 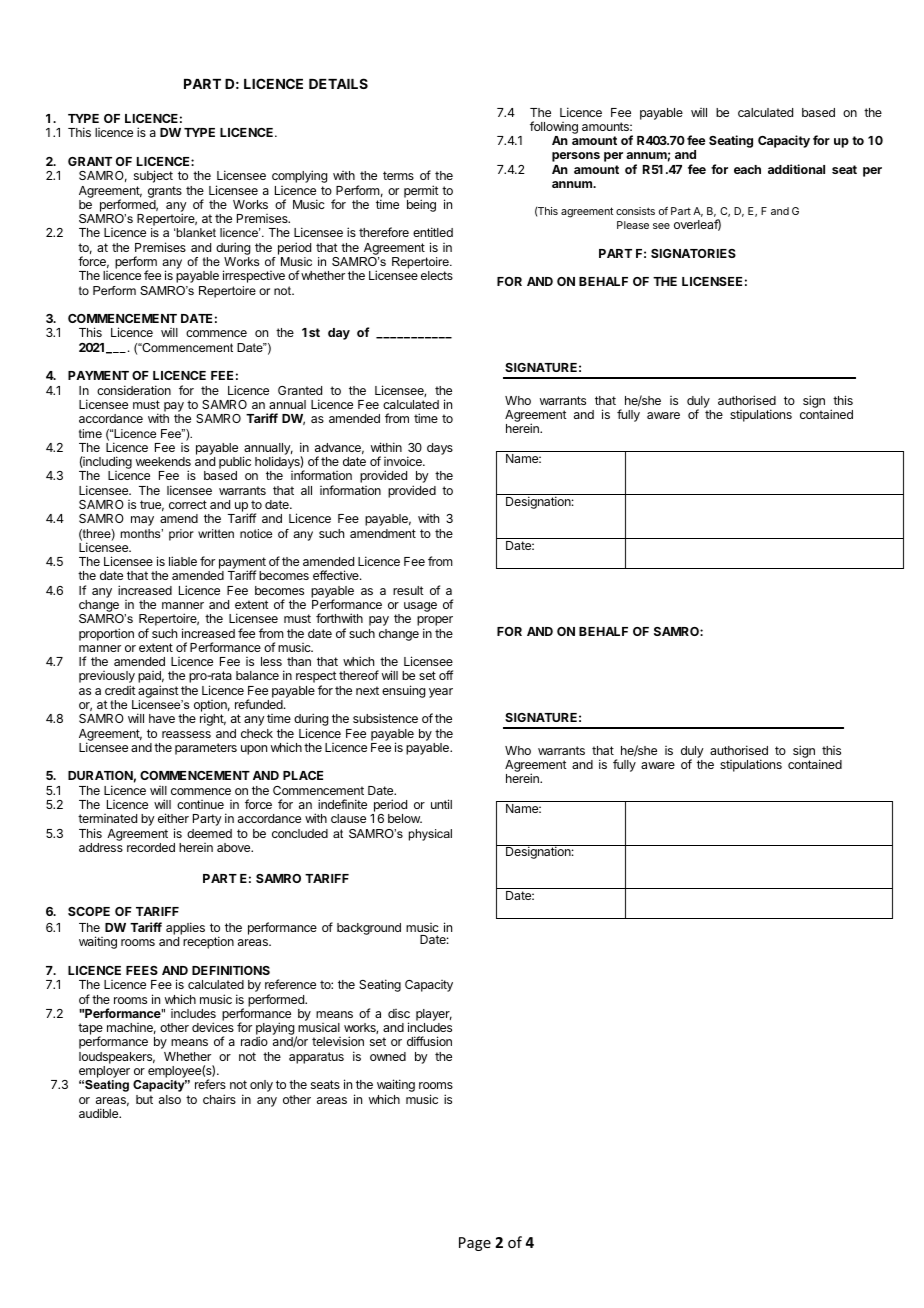 What do you see at coordinates (153, 176) in the document?
I see `subject` at bounding box center [153, 176].
